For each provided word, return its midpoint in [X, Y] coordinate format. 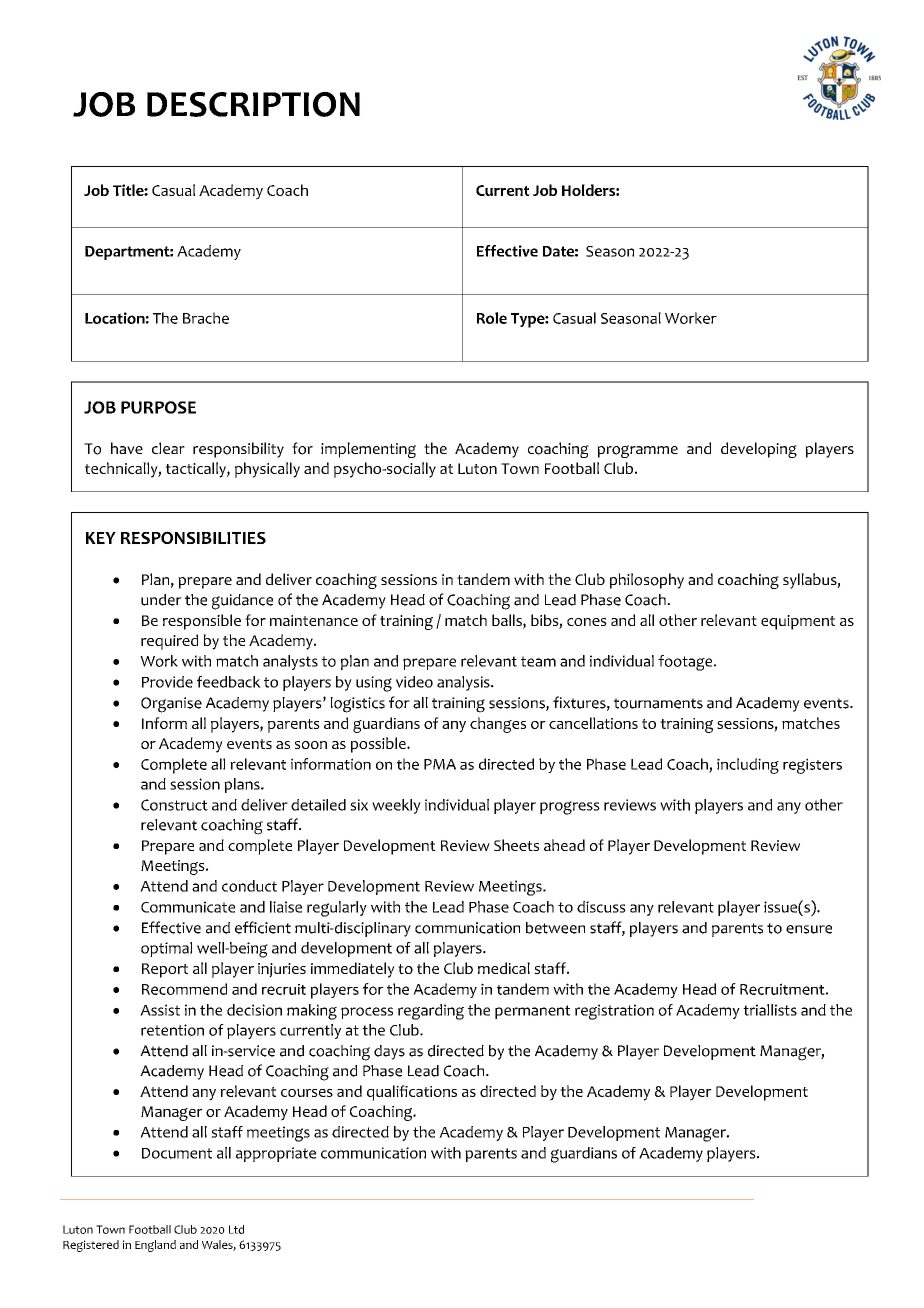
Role [492, 318]
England [155, 1246]
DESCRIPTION [253, 104]
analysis [464, 683]
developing [759, 450]
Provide [167, 682]
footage [686, 663]
